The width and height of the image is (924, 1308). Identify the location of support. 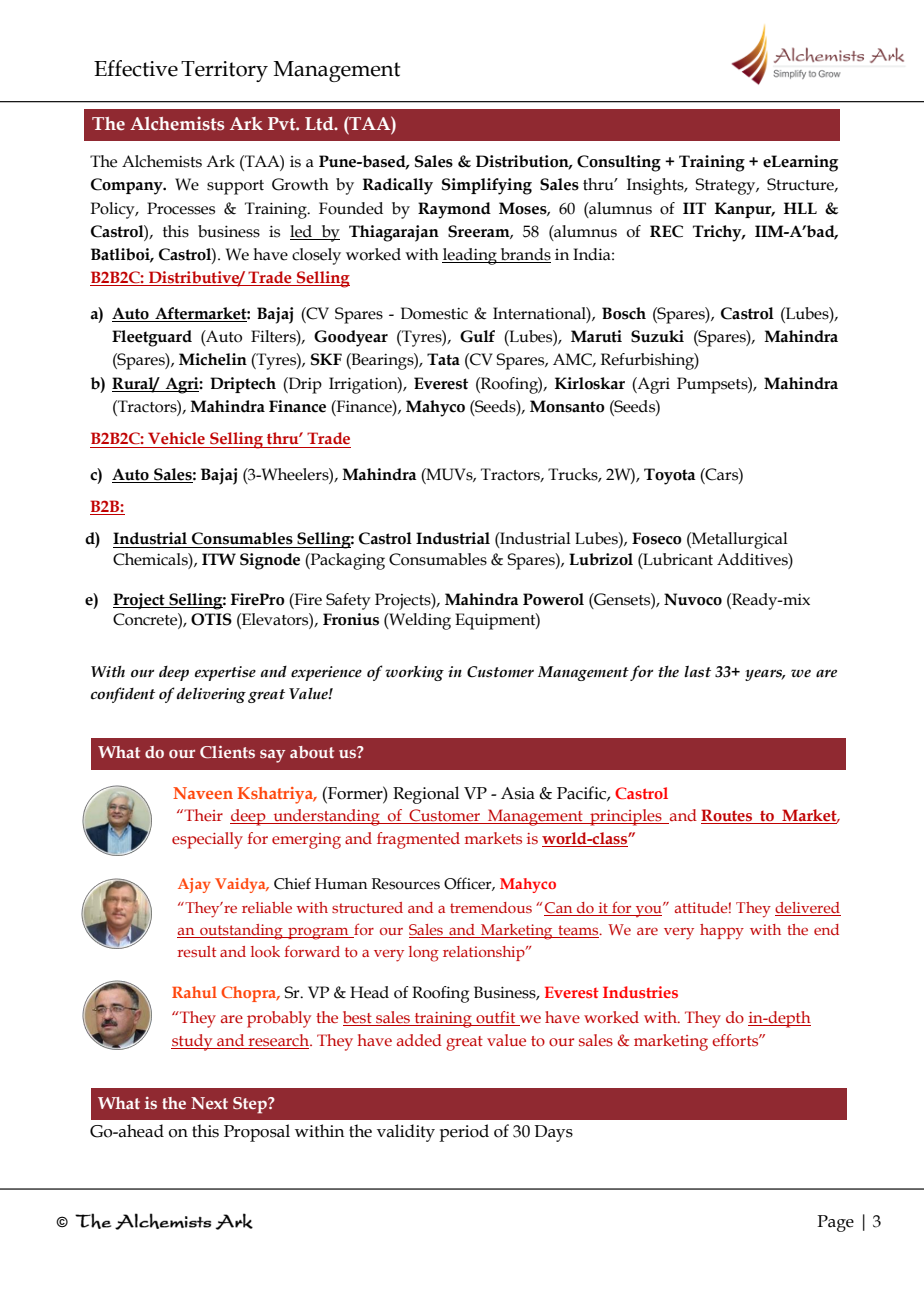
(235, 187).
